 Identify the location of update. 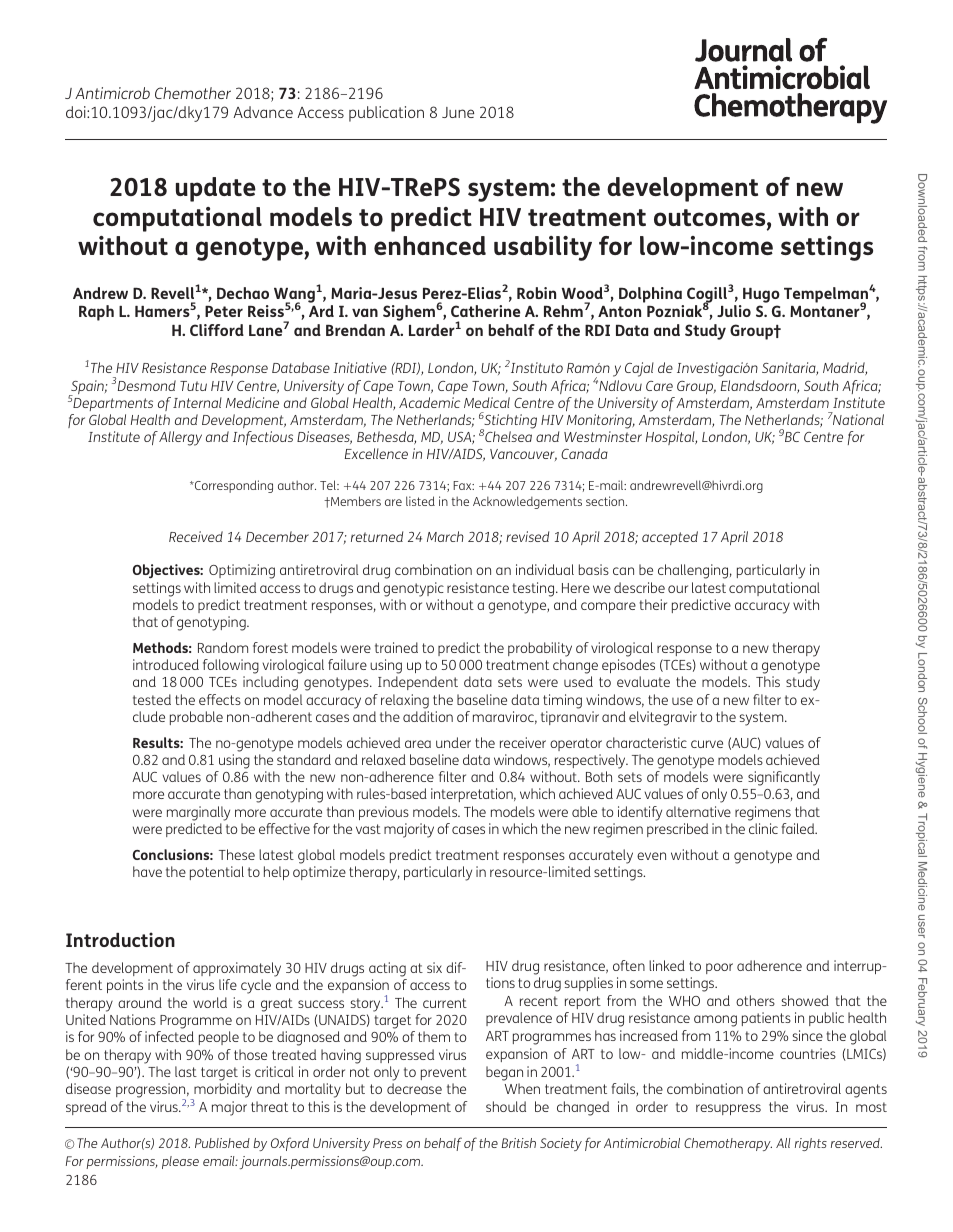
(216, 189).
